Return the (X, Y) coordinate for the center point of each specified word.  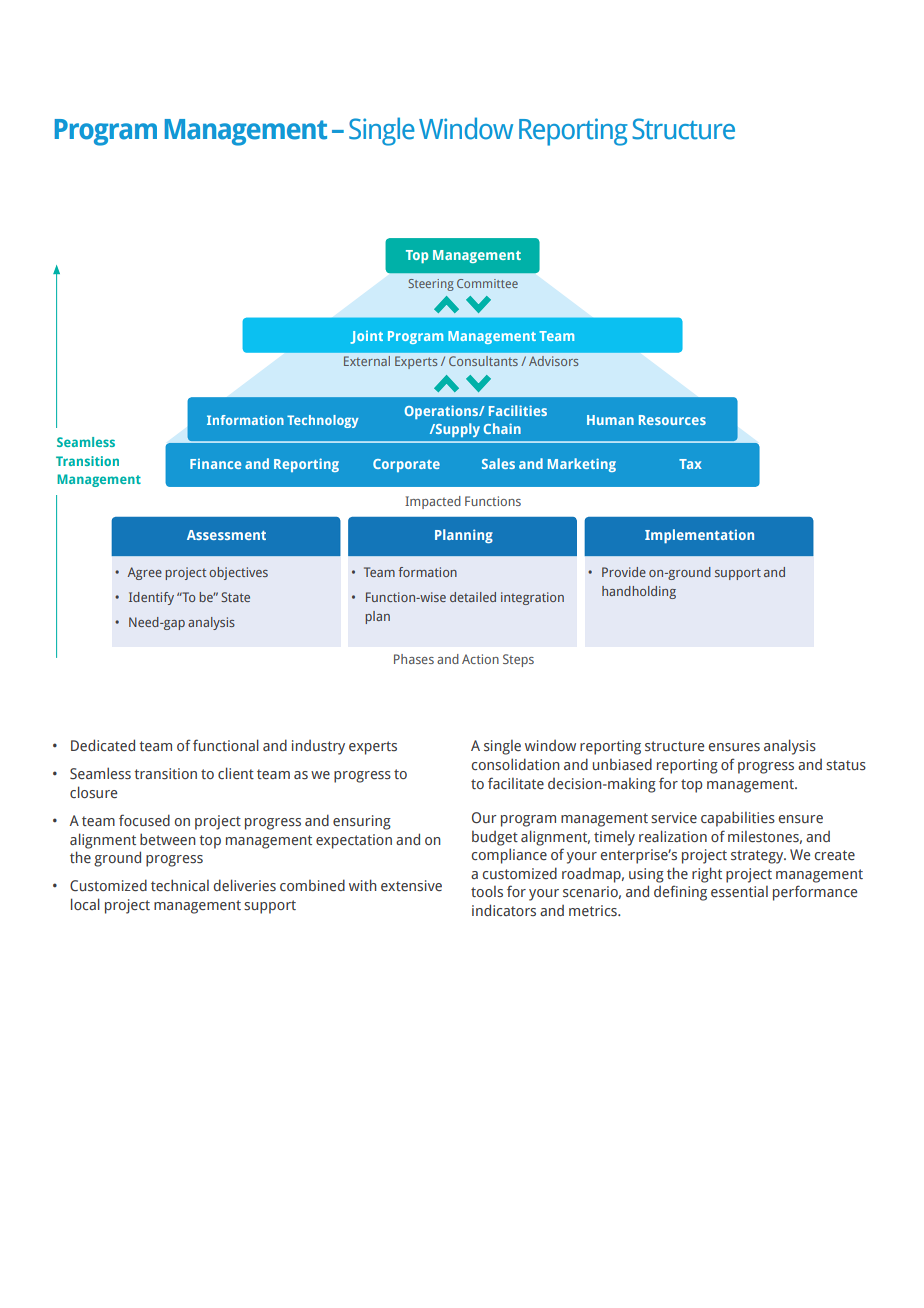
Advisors (553, 361)
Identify (151, 598)
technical (180, 885)
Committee (487, 283)
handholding (639, 592)
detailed (473, 597)
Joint (366, 337)
